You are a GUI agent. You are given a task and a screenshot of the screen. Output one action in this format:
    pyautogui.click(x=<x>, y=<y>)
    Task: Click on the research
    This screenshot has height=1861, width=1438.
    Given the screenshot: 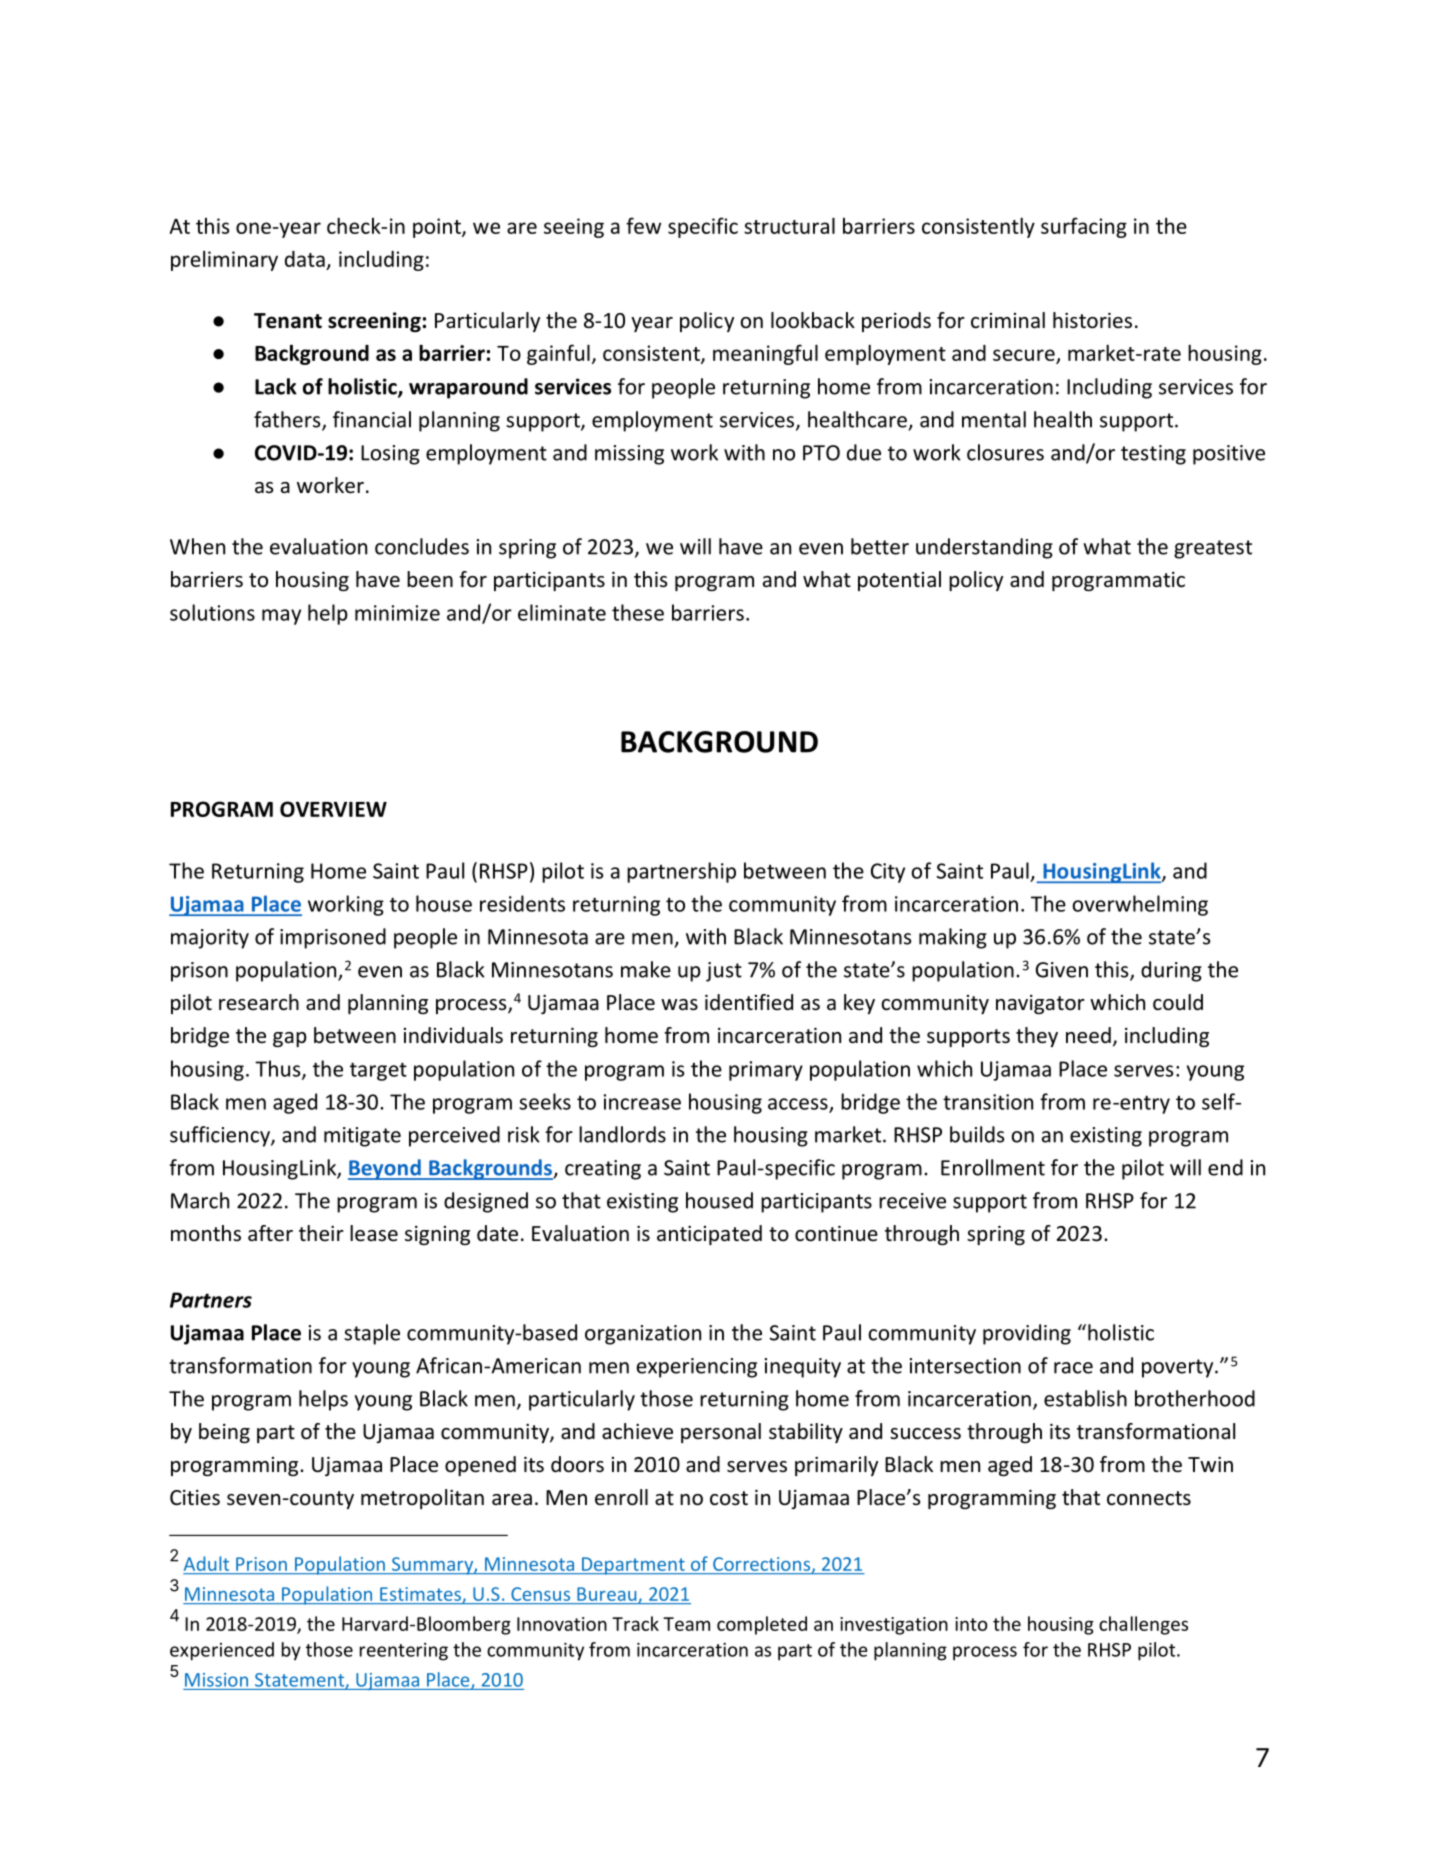 What is the action you would take?
    pyautogui.click(x=259, y=1002)
